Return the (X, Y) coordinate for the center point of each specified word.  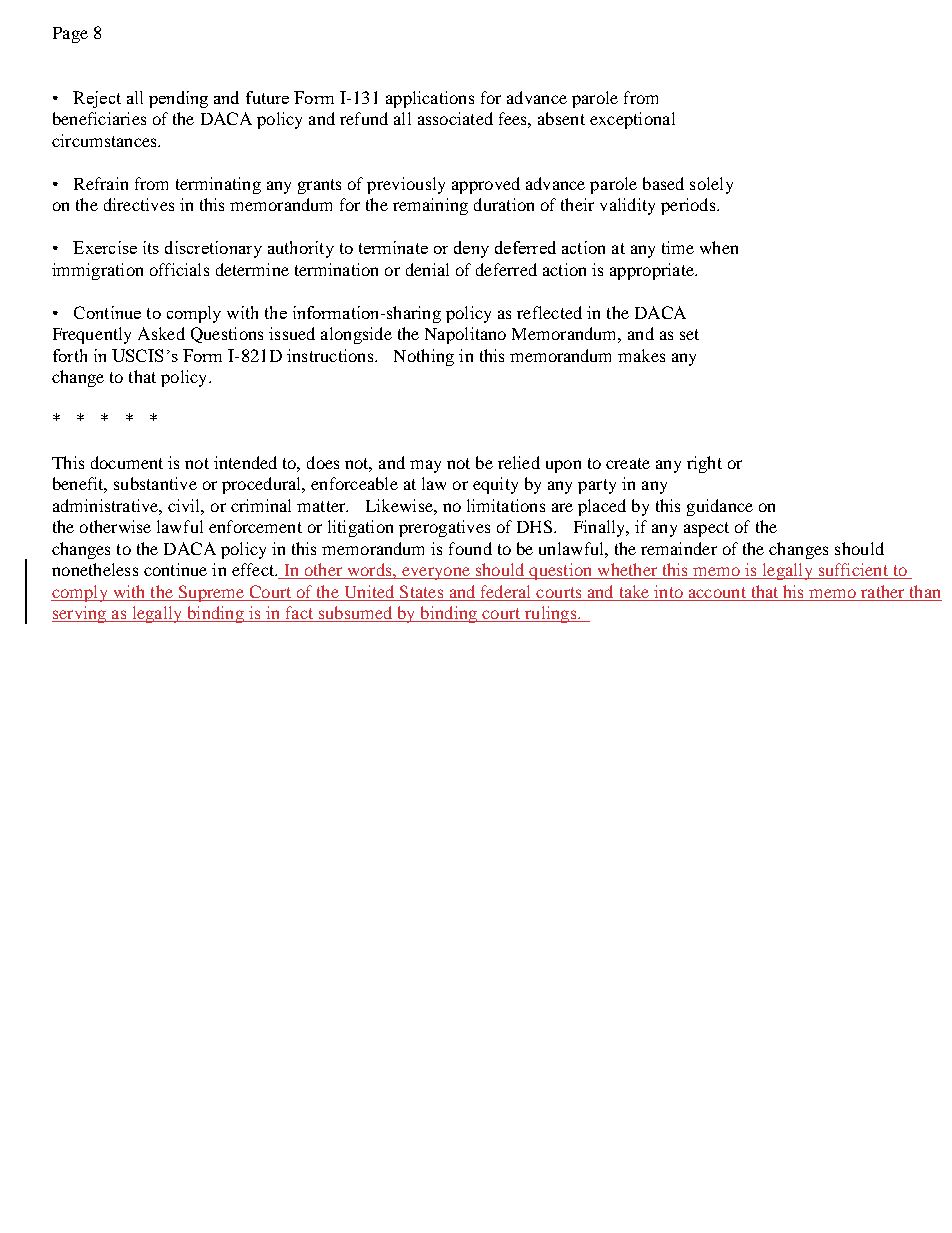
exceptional (632, 120)
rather (882, 591)
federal (505, 591)
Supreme (211, 593)
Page (70, 35)
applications (430, 99)
